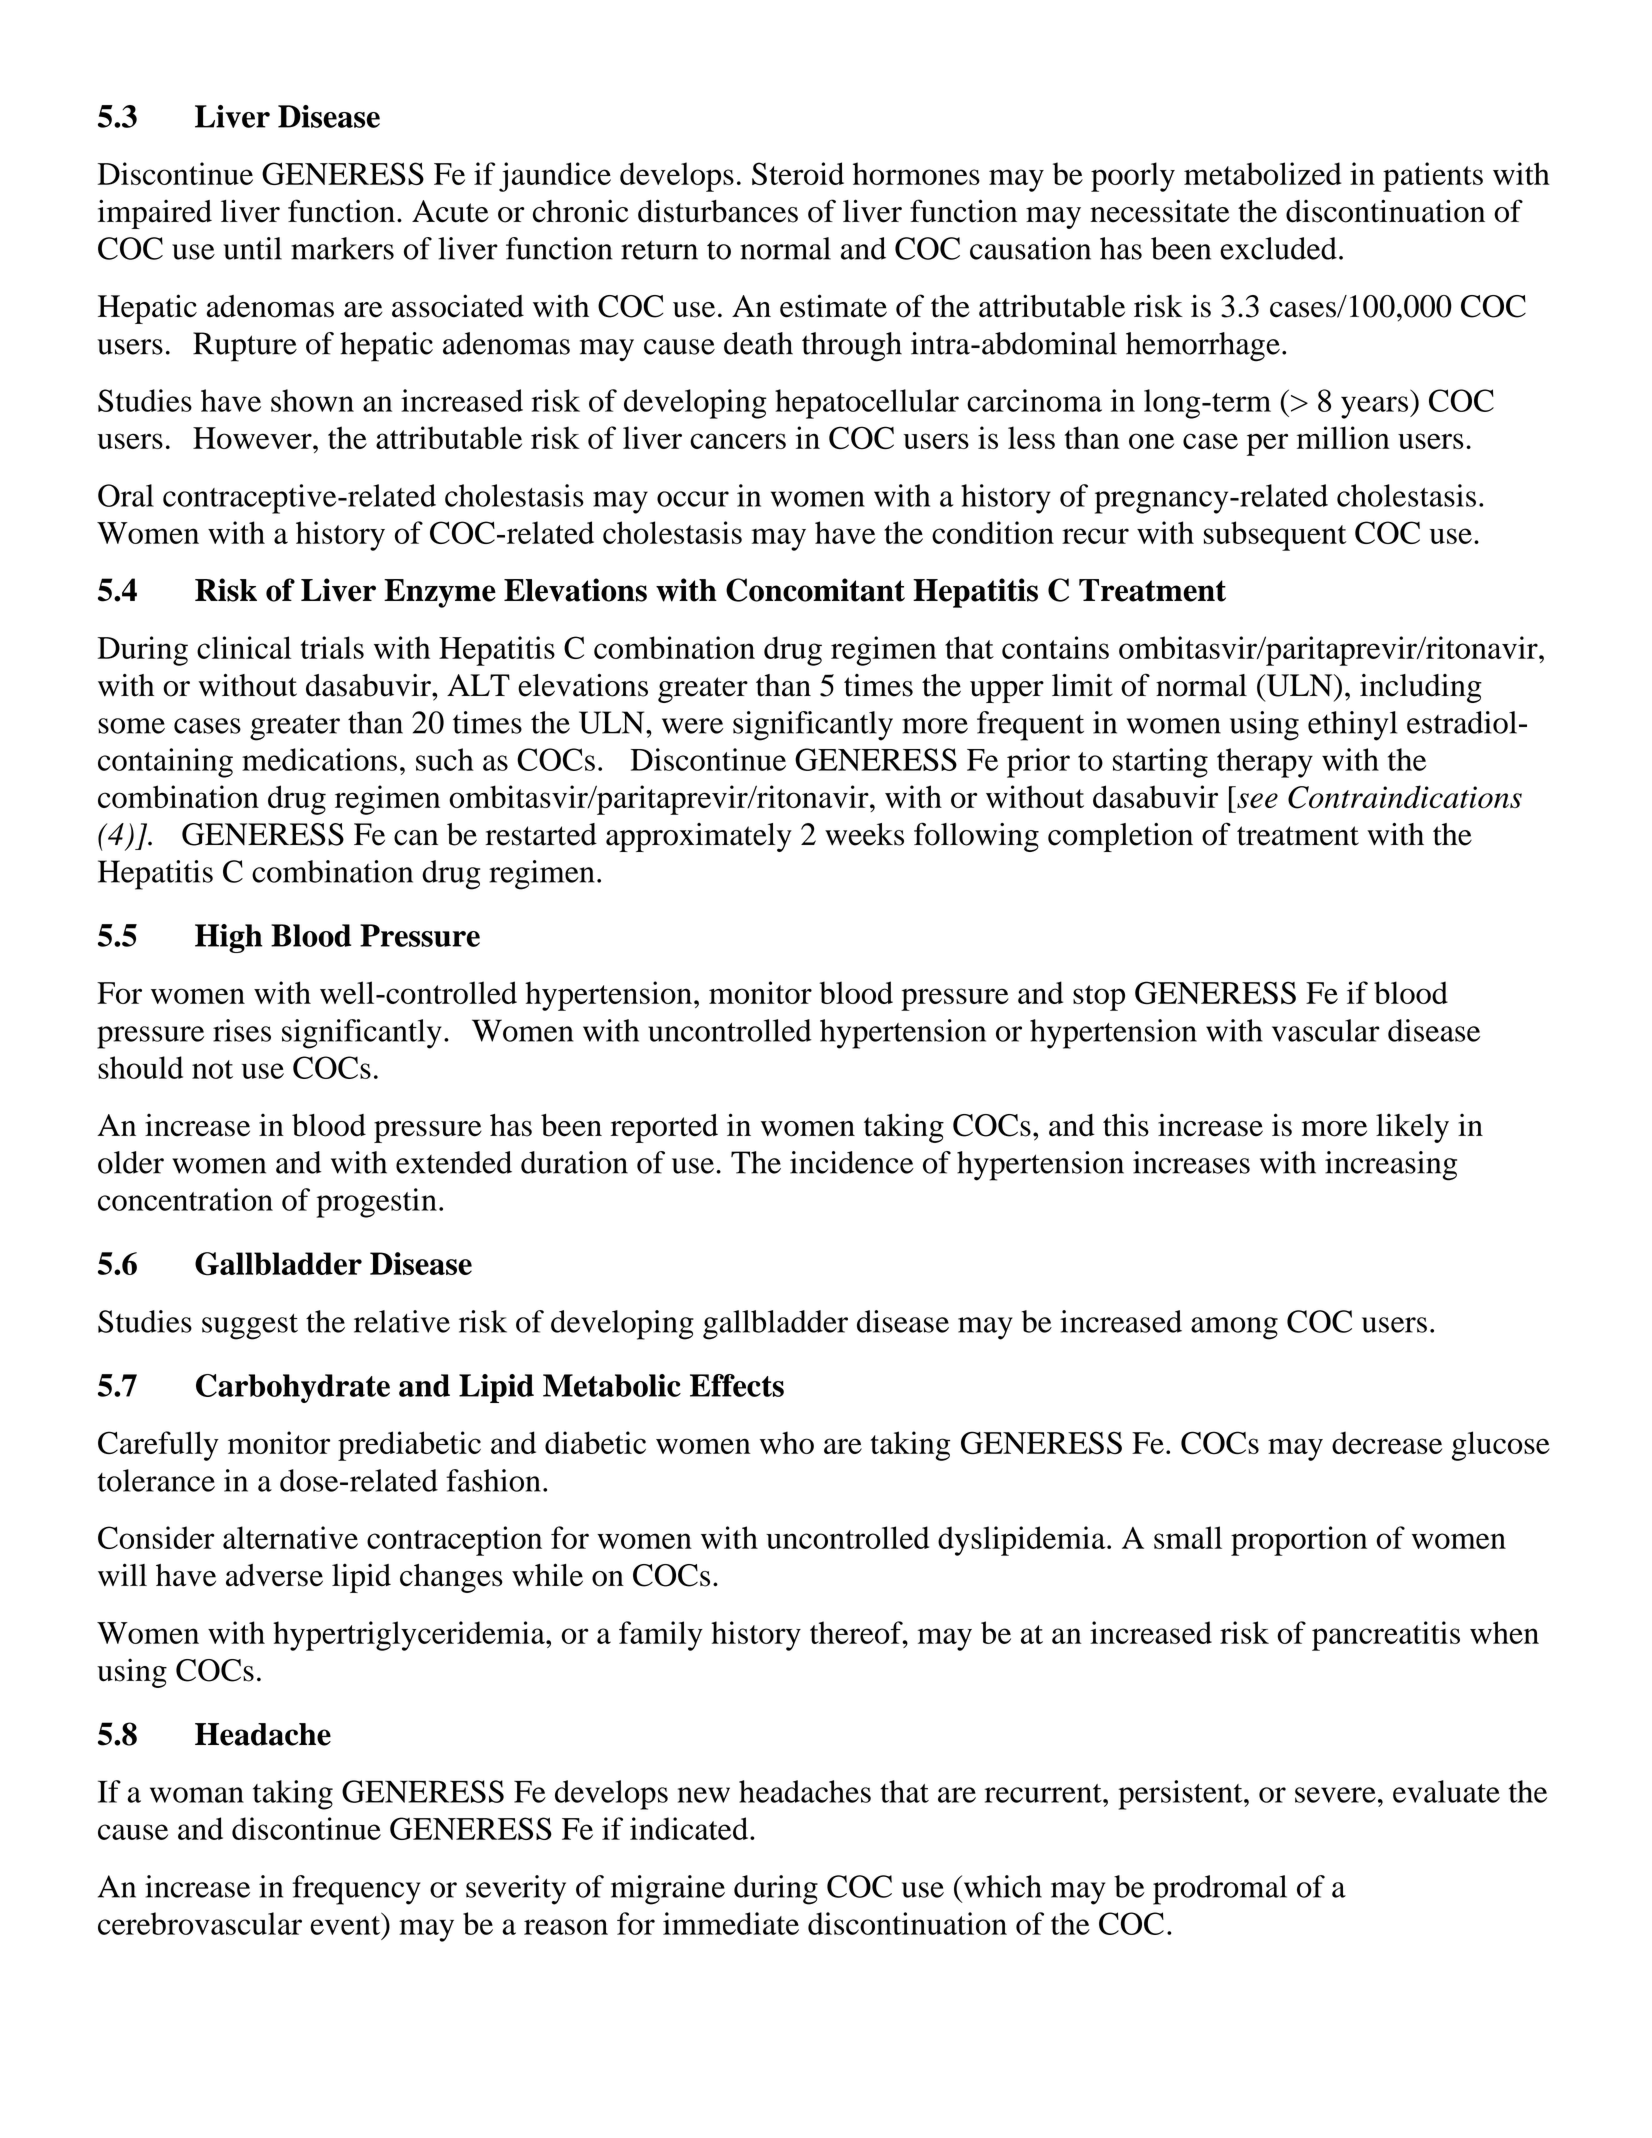 This screenshot has height=2138, width=1652. Describe the element at coordinates (1335, 1795) in the screenshot. I see `severe` at that location.
